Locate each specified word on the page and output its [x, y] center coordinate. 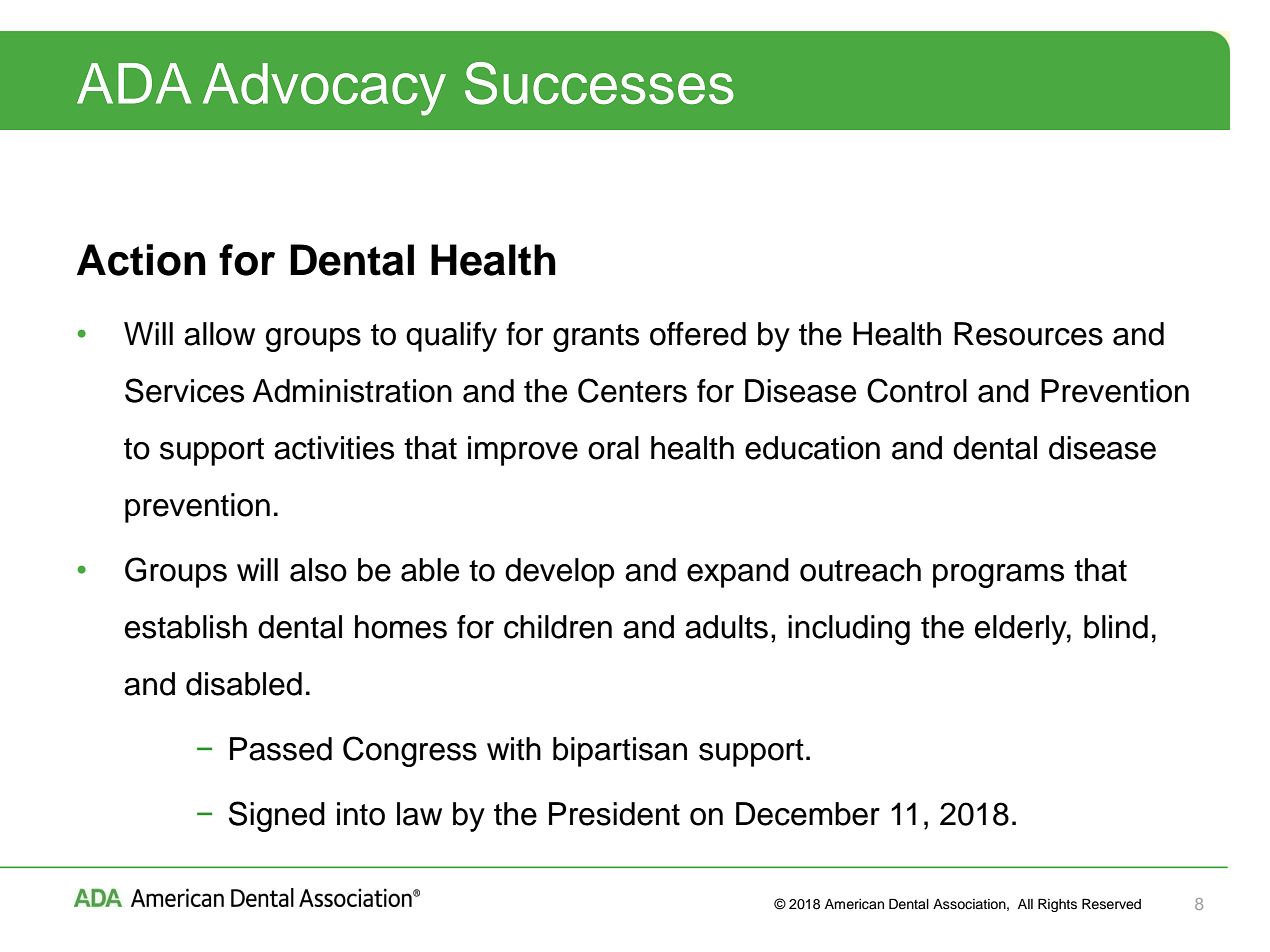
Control [917, 390]
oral [613, 448]
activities [334, 448]
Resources [1028, 334]
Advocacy [324, 89]
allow [219, 334]
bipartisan [620, 752]
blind [1116, 627]
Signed [277, 816]
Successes [599, 83]
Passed [281, 749]
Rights [1057, 905]
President [614, 814]
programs [998, 576]
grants [596, 338]
